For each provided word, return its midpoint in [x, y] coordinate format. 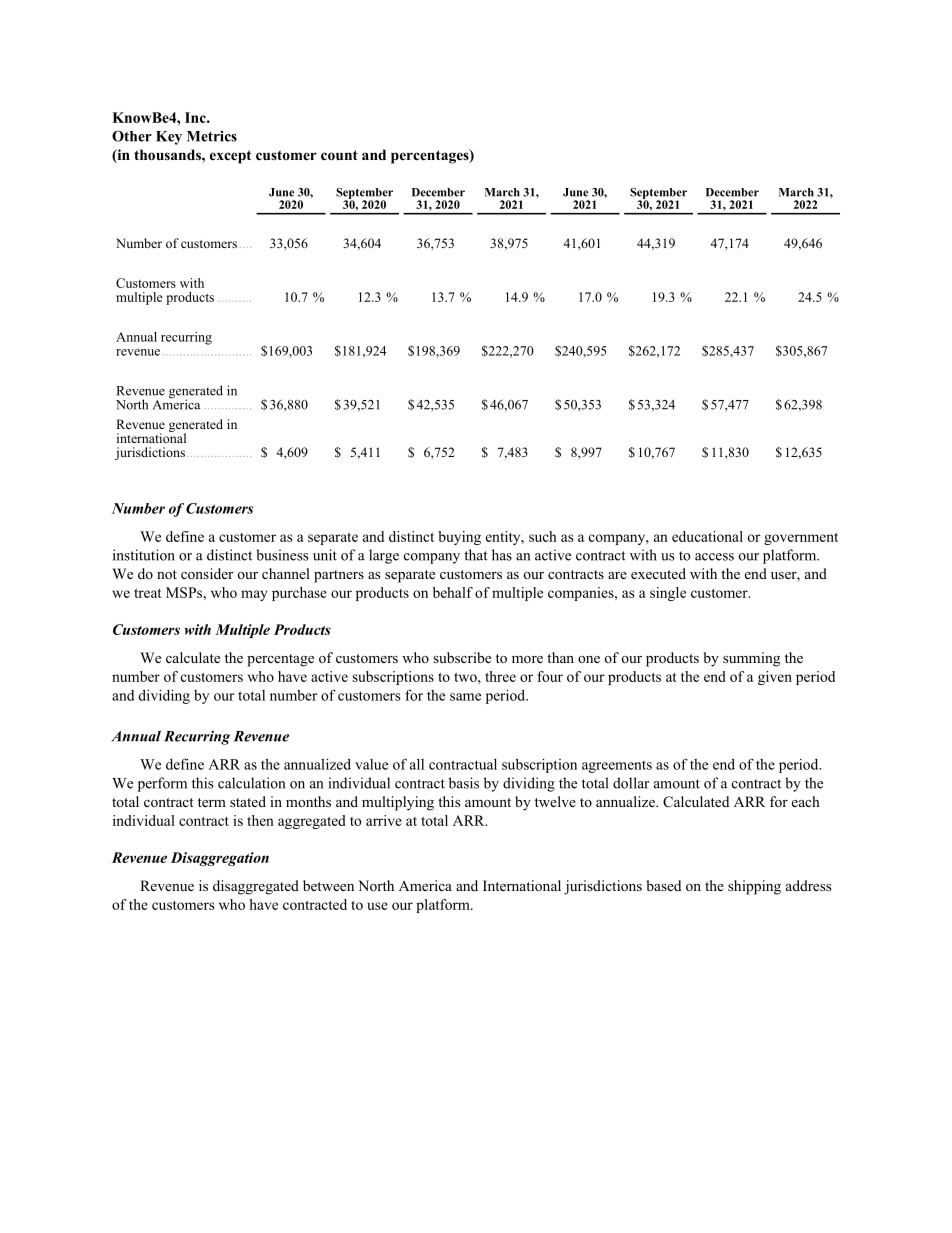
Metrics [212, 136]
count [339, 155]
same [465, 697]
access [714, 557]
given [775, 678]
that [476, 555]
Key [169, 138]
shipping [754, 887]
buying [459, 538]
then [260, 820]
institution [144, 555]
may [254, 595]
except [230, 157]
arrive [384, 820]
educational [707, 536]
